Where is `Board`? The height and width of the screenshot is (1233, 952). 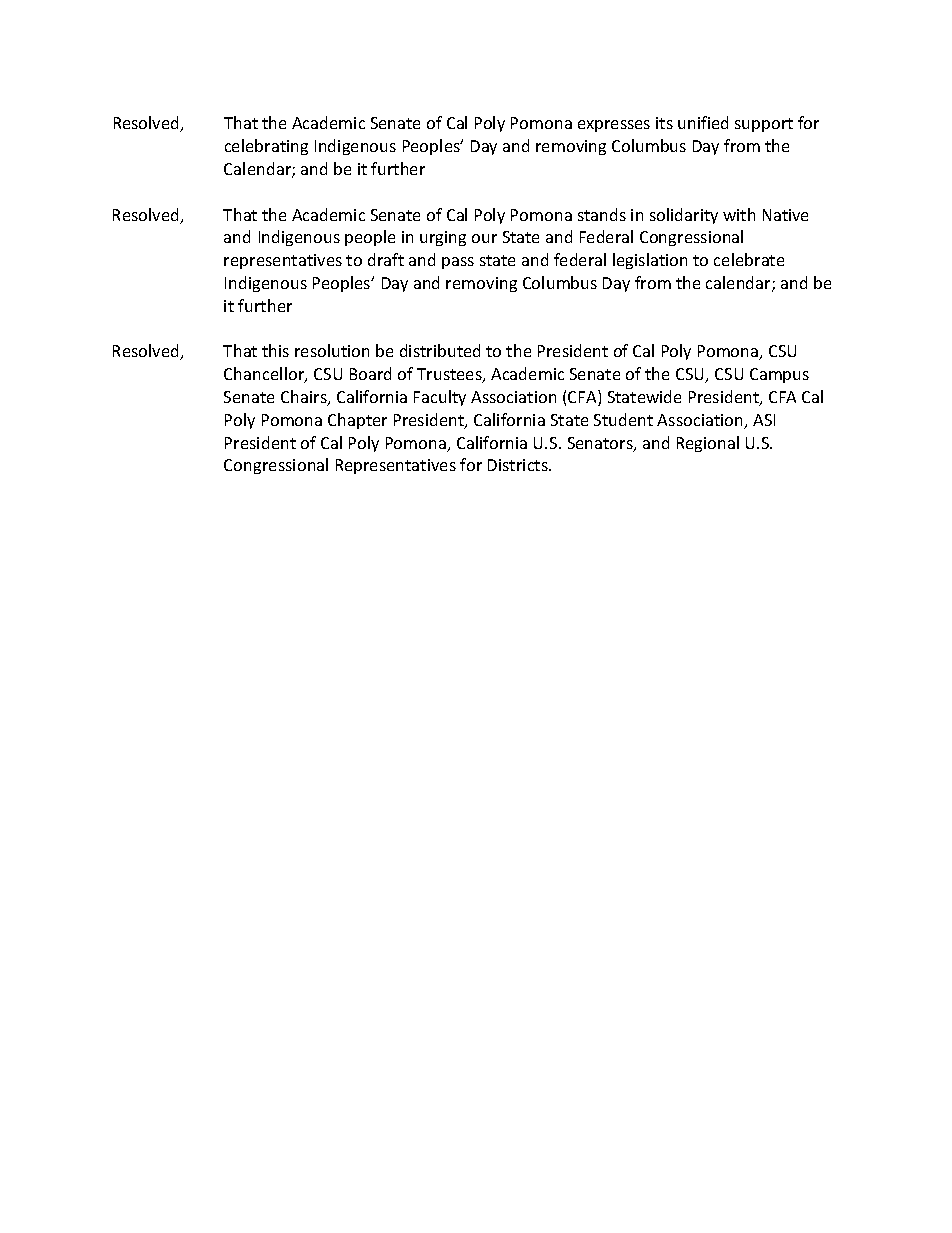 Board is located at coordinates (370, 373).
